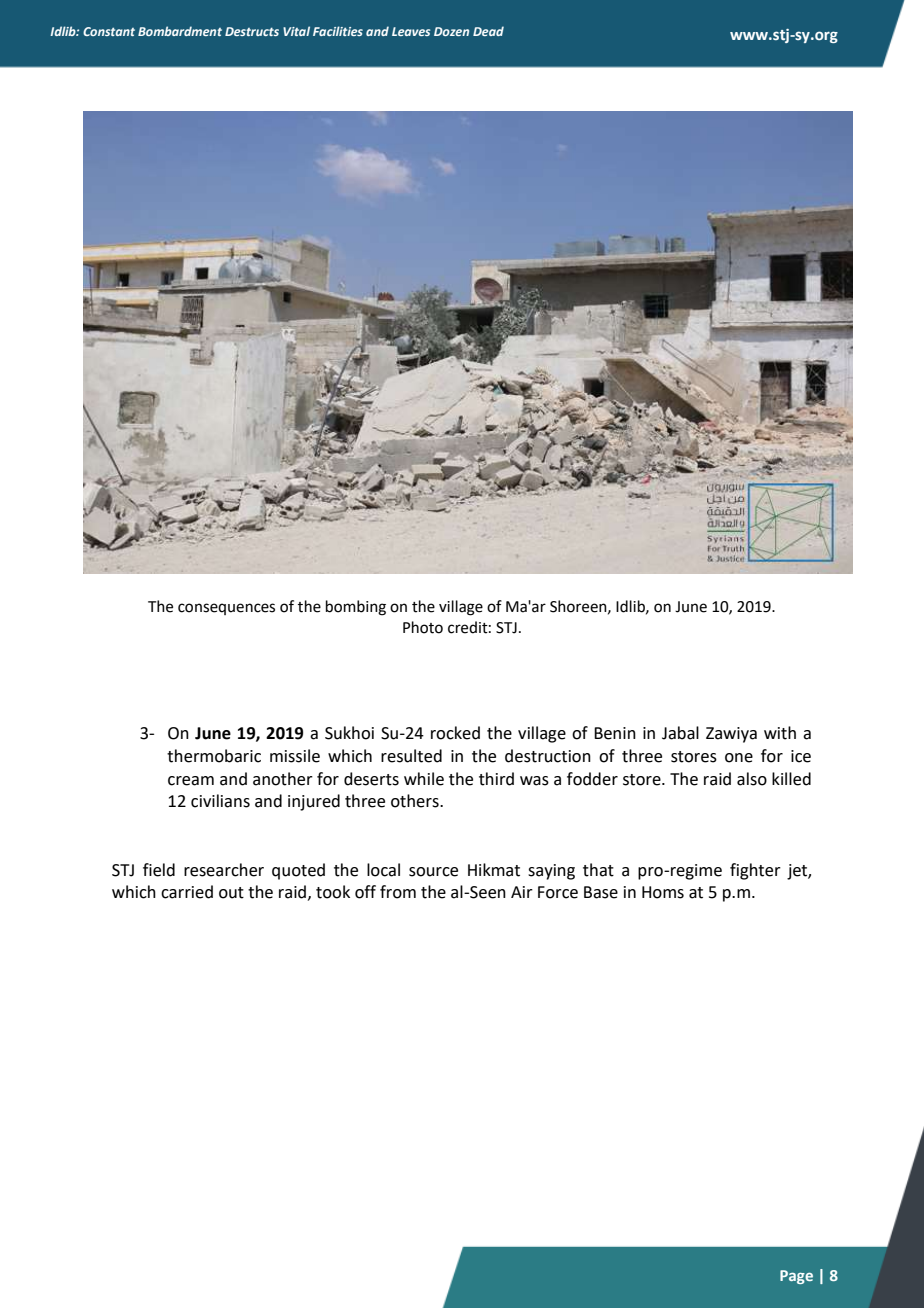  What do you see at coordinates (663, 892) in the screenshot?
I see `Homs` at bounding box center [663, 892].
